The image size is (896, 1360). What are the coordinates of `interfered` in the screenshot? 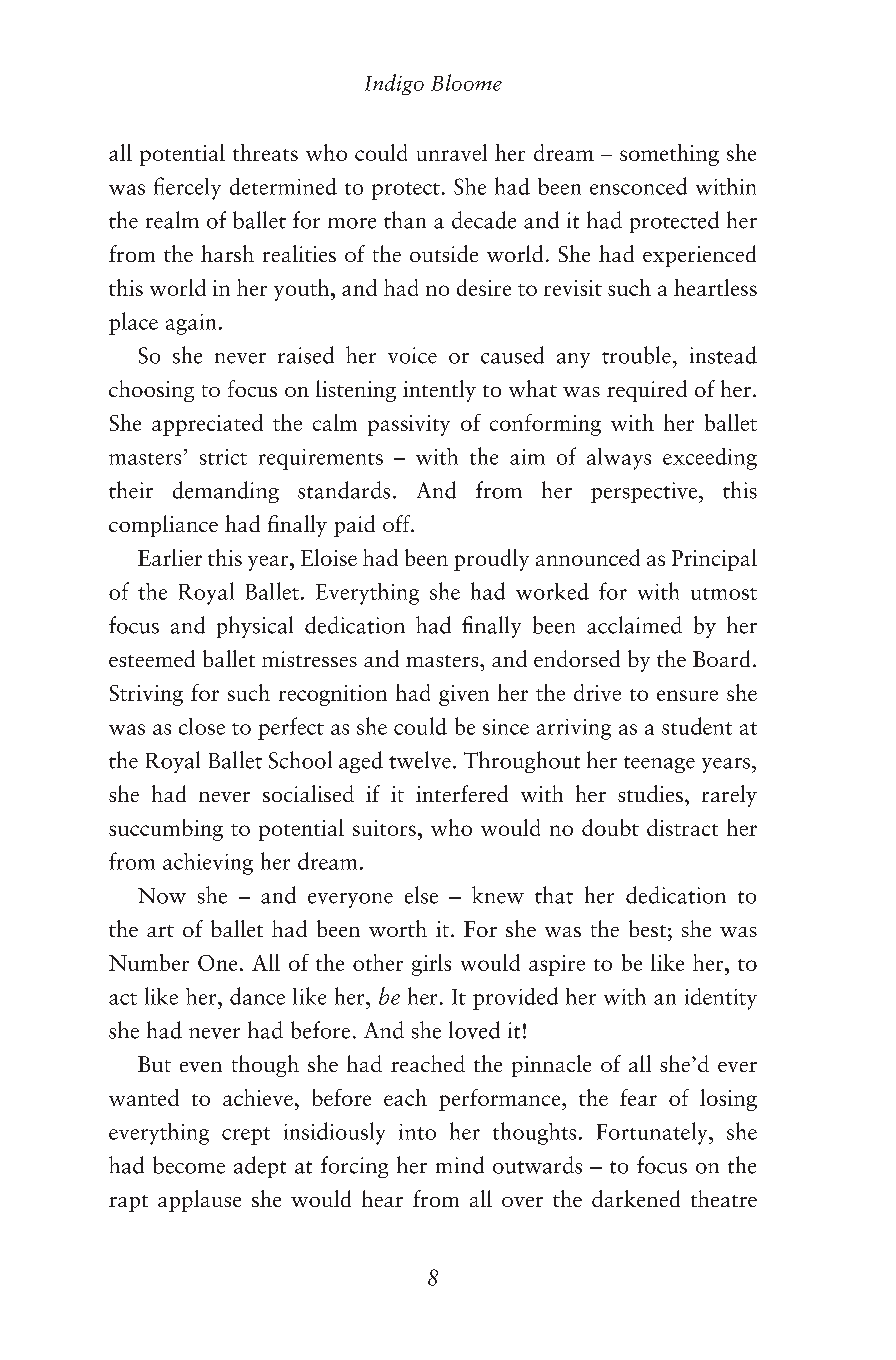 It's located at (462, 793).
